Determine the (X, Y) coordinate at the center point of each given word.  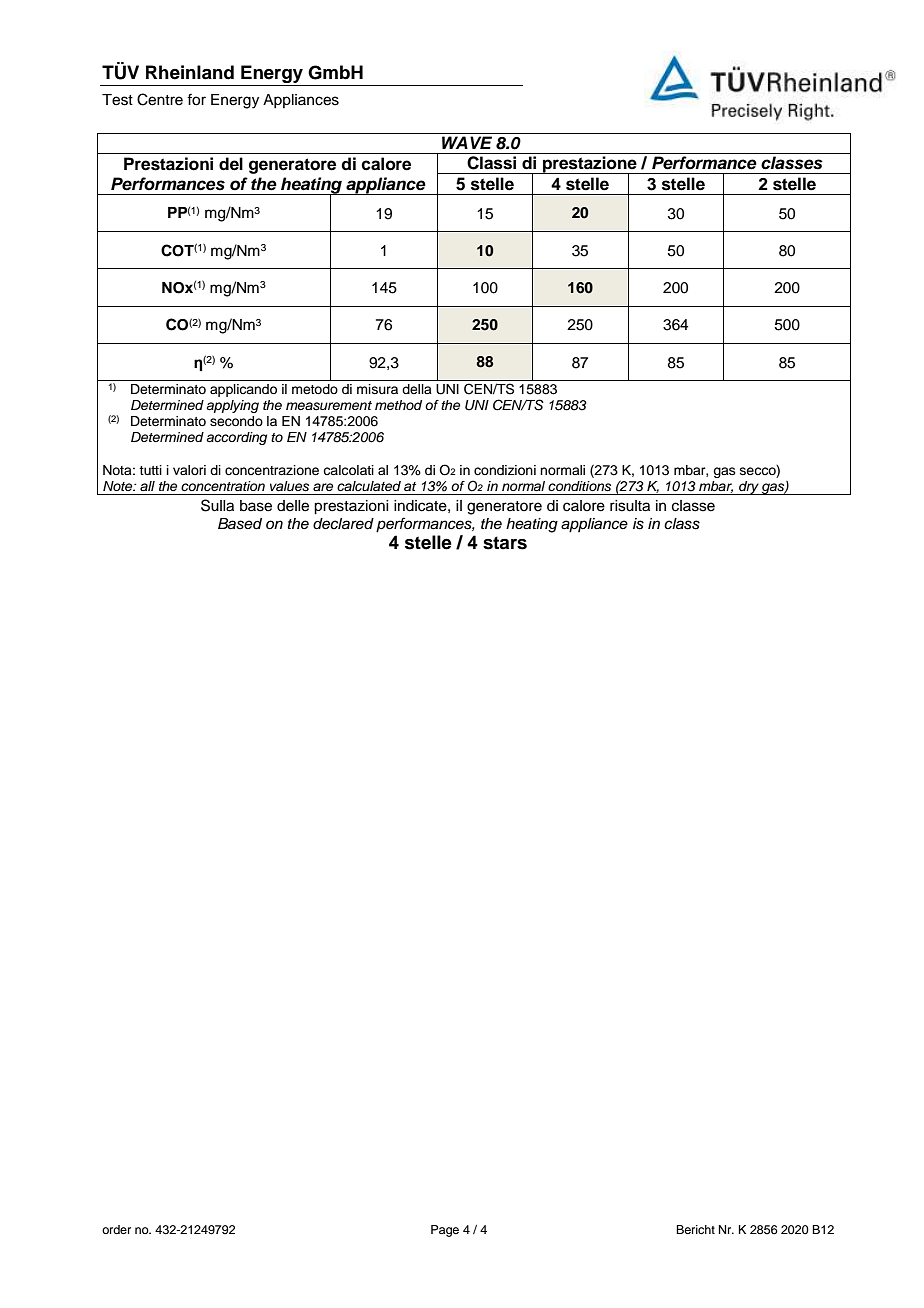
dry (749, 488)
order (116, 1229)
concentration (223, 486)
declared (343, 524)
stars (505, 543)
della (417, 389)
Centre (160, 99)
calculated (369, 486)
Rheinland (190, 72)
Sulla (217, 505)
